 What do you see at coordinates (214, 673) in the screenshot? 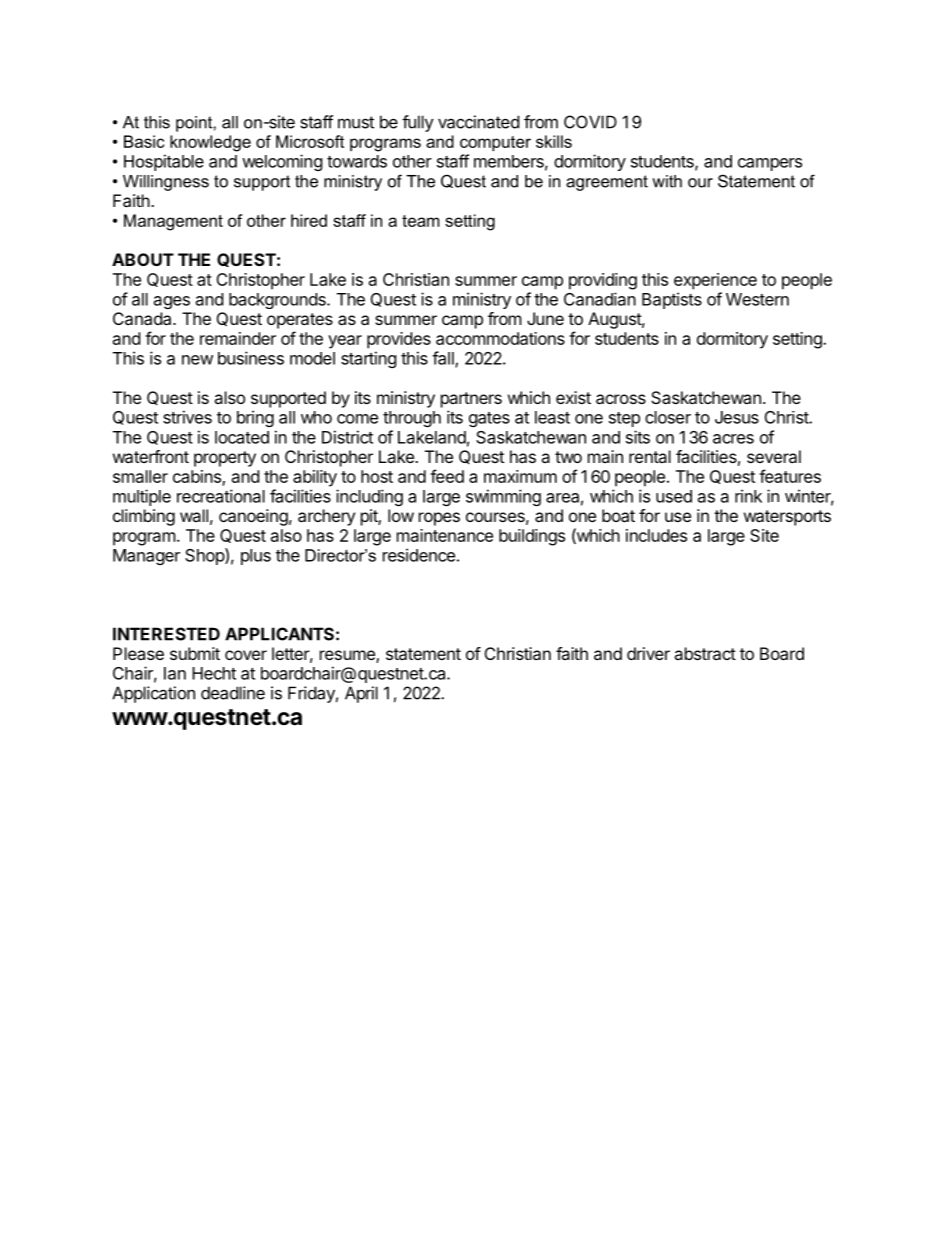
I see `Hecht` at bounding box center [214, 673].
